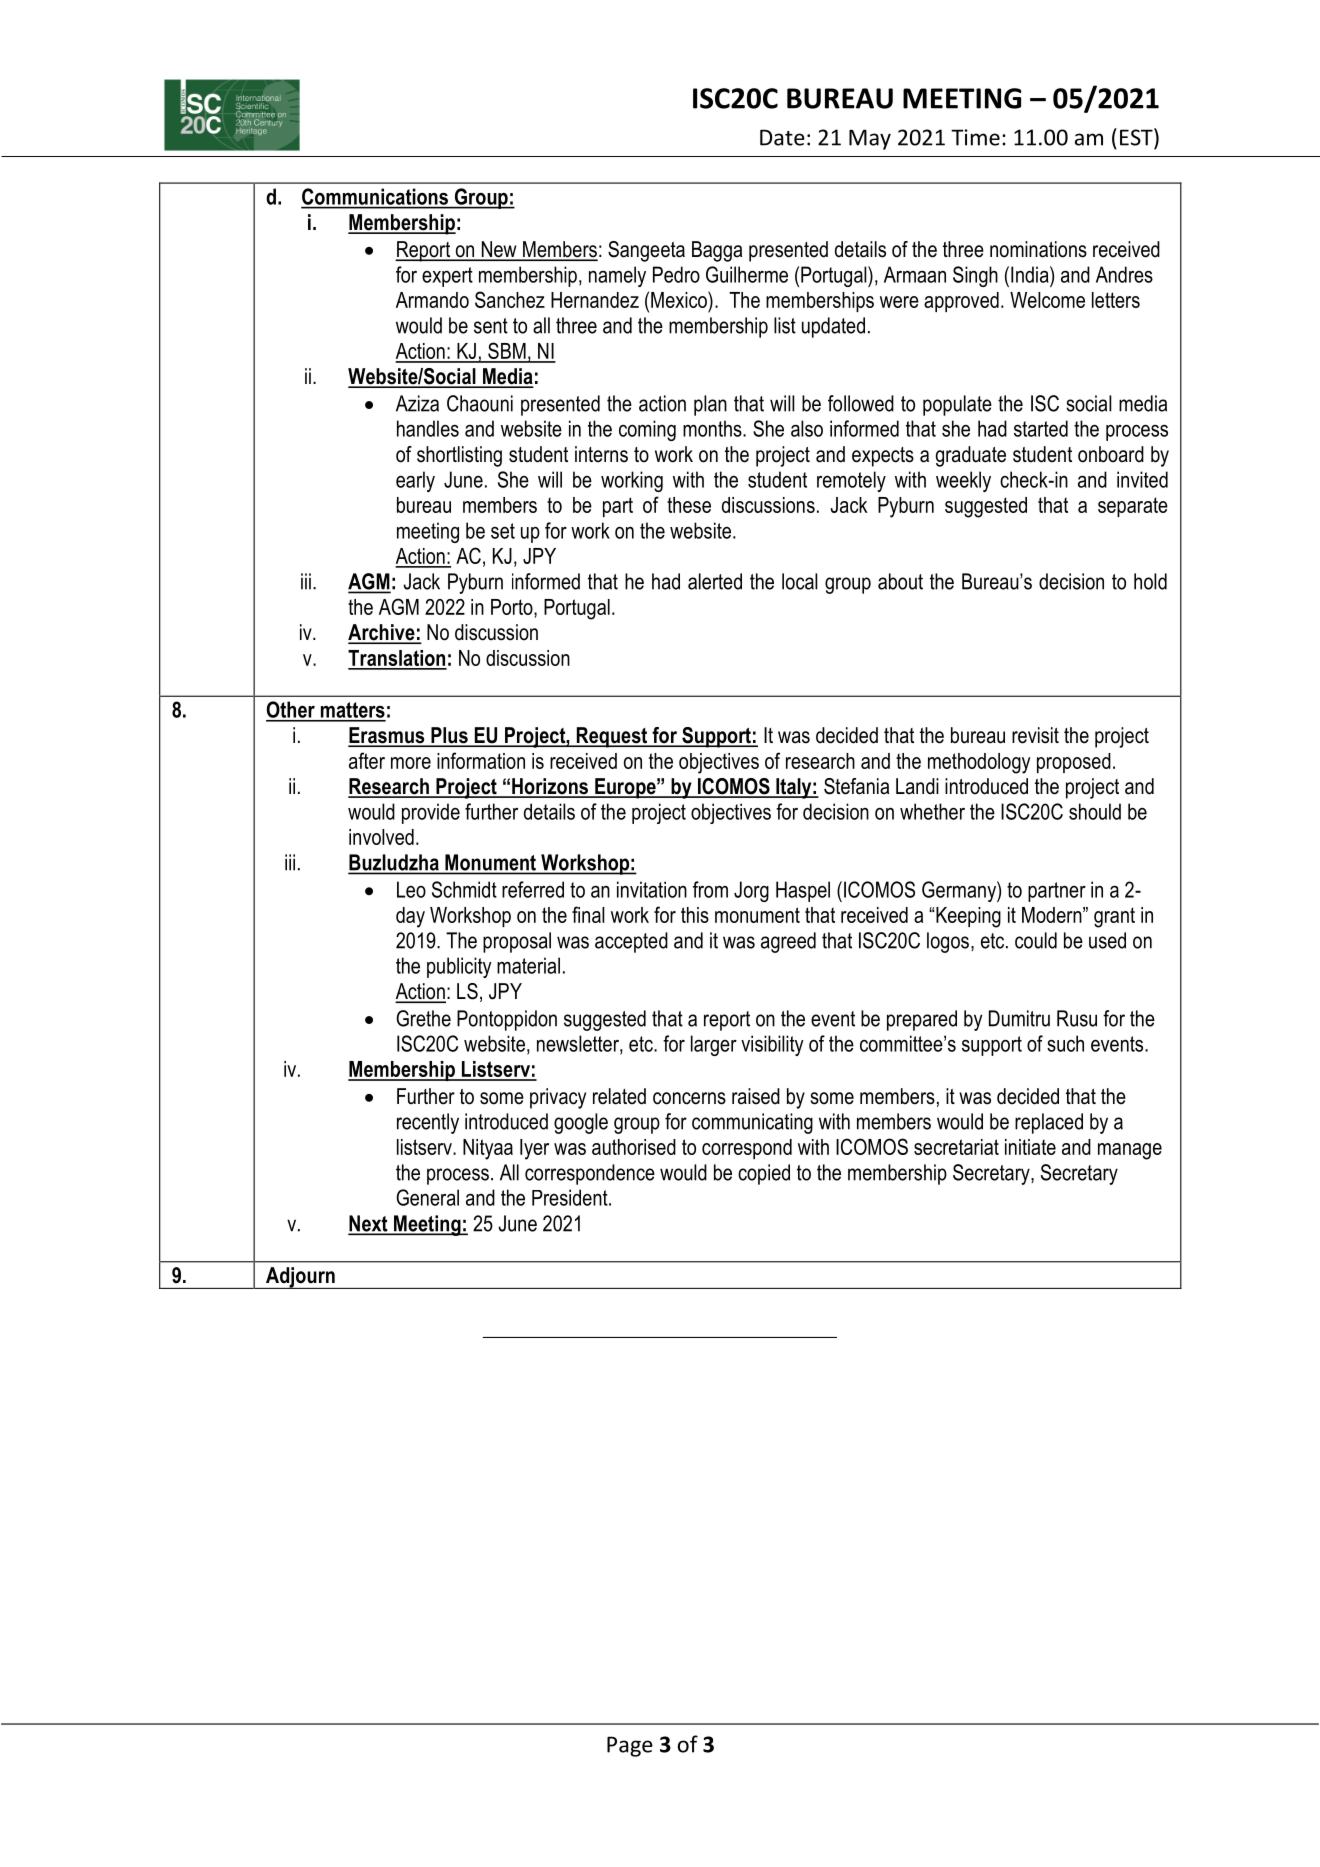  Describe the element at coordinates (571, 1197) in the screenshot. I see `President` at that location.
